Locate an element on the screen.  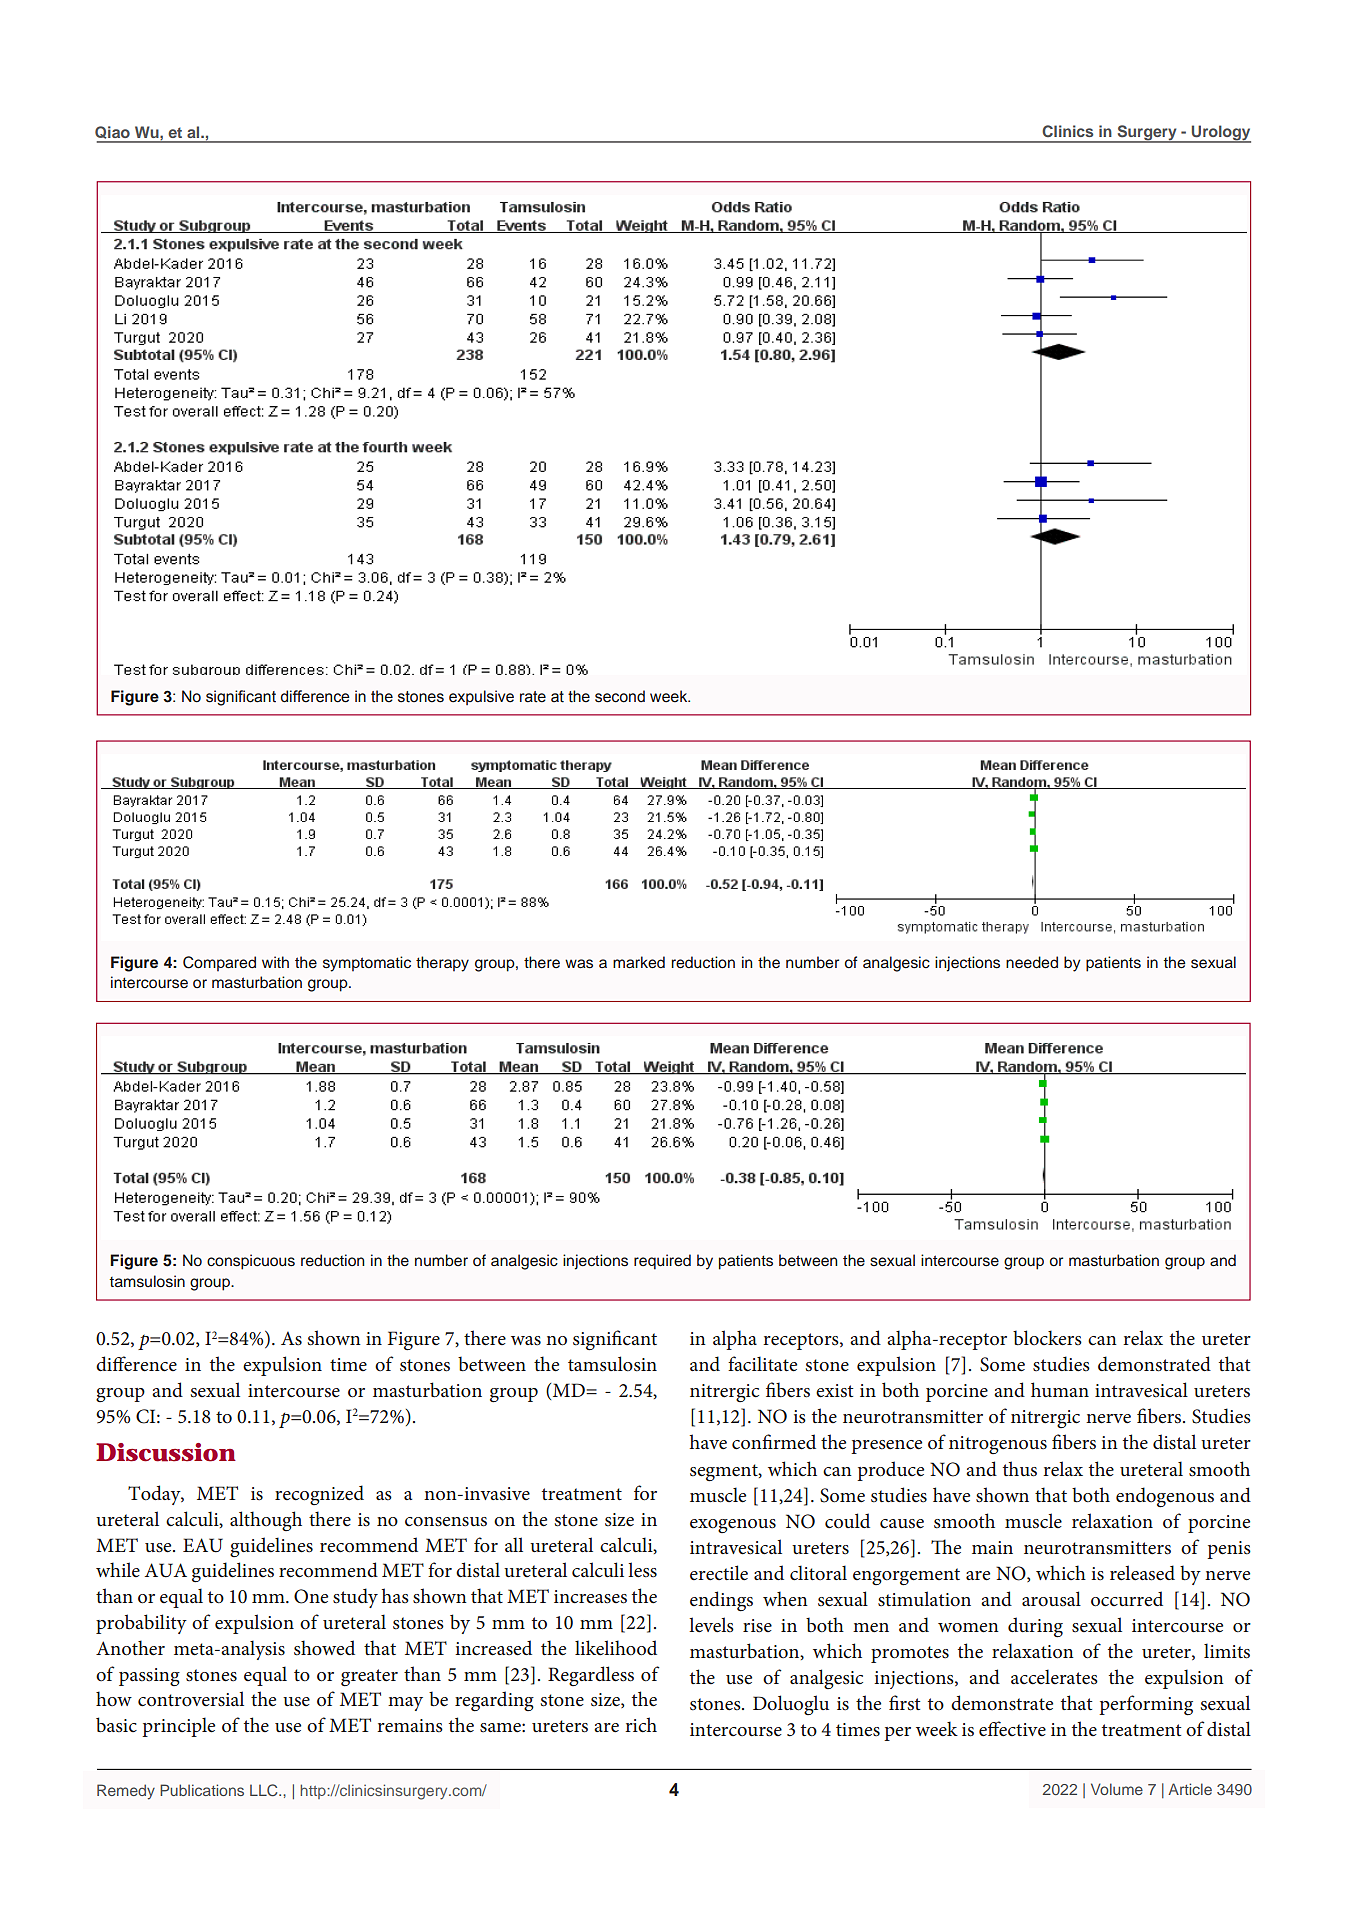
human is located at coordinates (1060, 1389).
